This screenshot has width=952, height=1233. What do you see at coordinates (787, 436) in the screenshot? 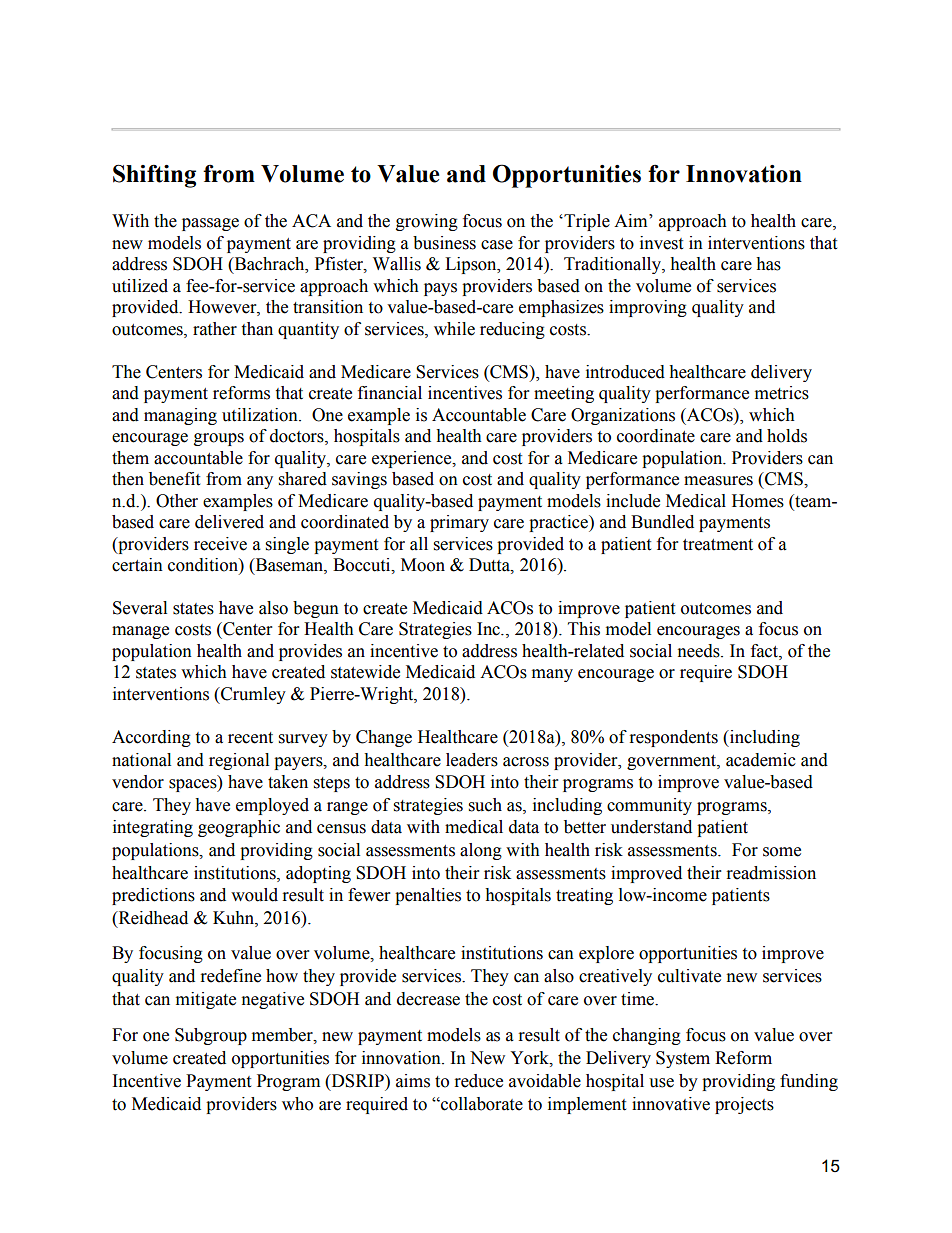
I see `holds` at bounding box center [787, 436].
